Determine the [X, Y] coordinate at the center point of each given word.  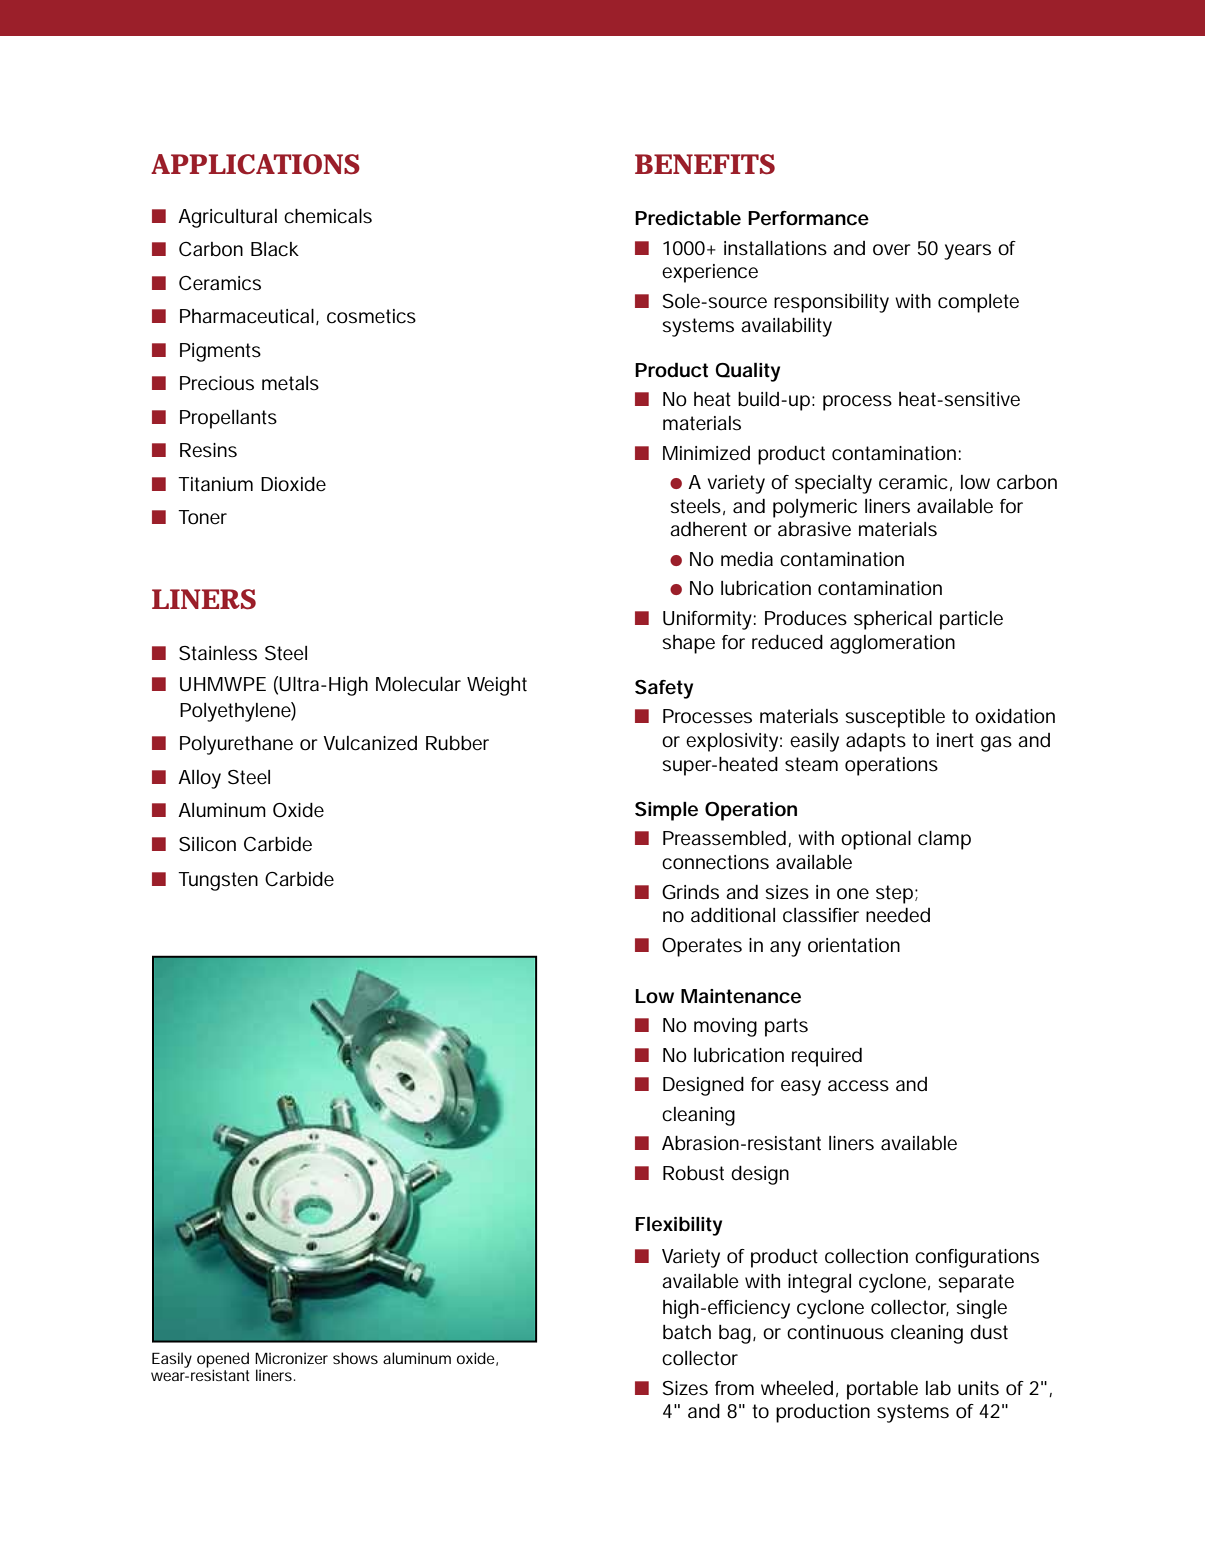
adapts [876, 742]
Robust [693, 1173]
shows [355, 1358]
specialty [833, 484]
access [858, 1086]
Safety [664, 689]
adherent [708, 529]
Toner [202, 517]
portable [882, 1390]
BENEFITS [705, 164]
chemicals [328, 216]
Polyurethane [236, 745]
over [892, 249]
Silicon [207, 844]
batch [687, 1332]
